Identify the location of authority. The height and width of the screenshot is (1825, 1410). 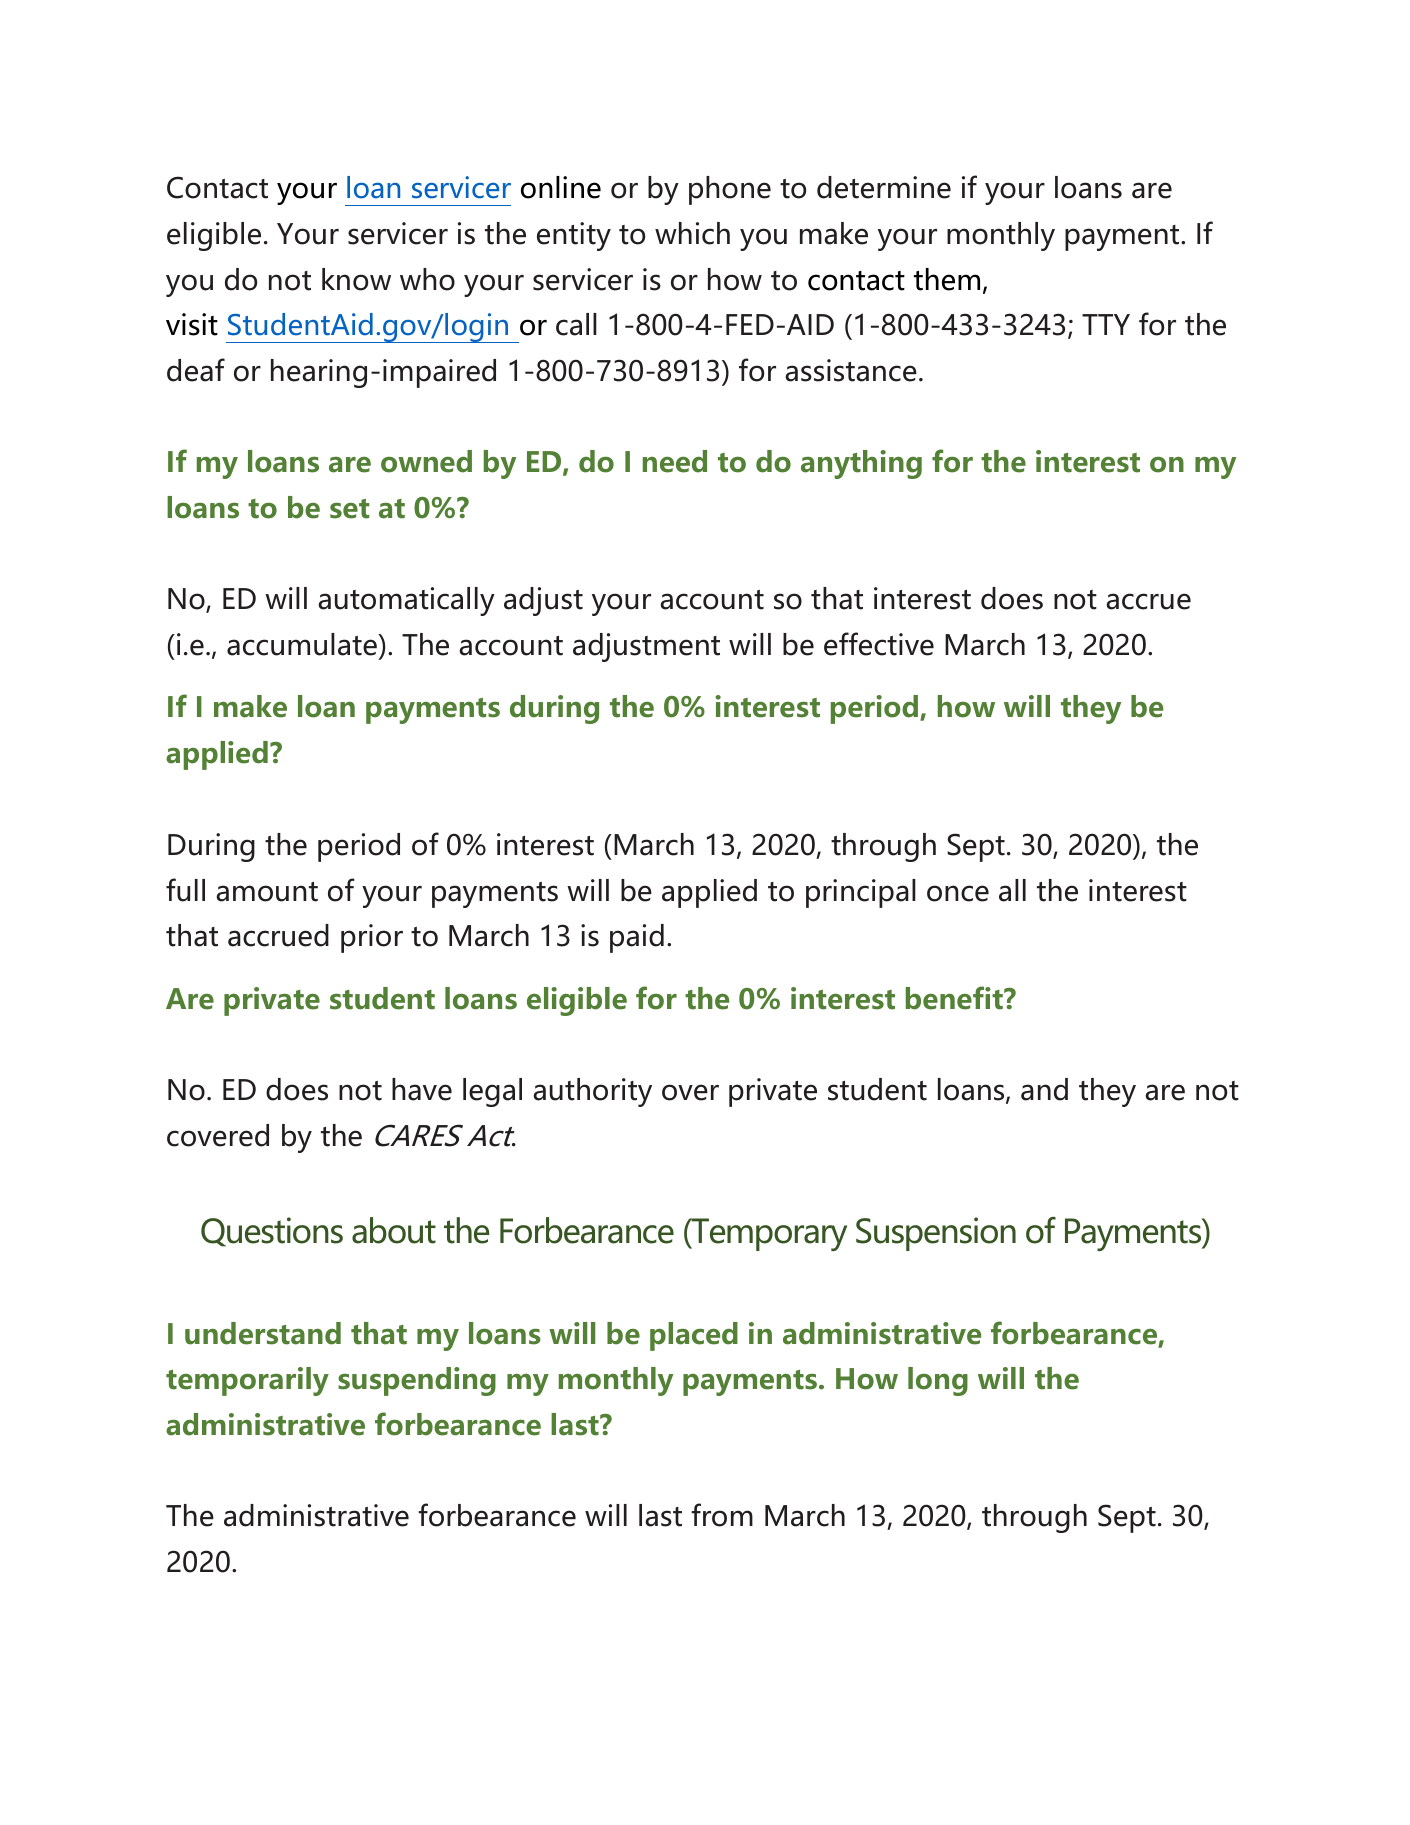
(593, 1092).
